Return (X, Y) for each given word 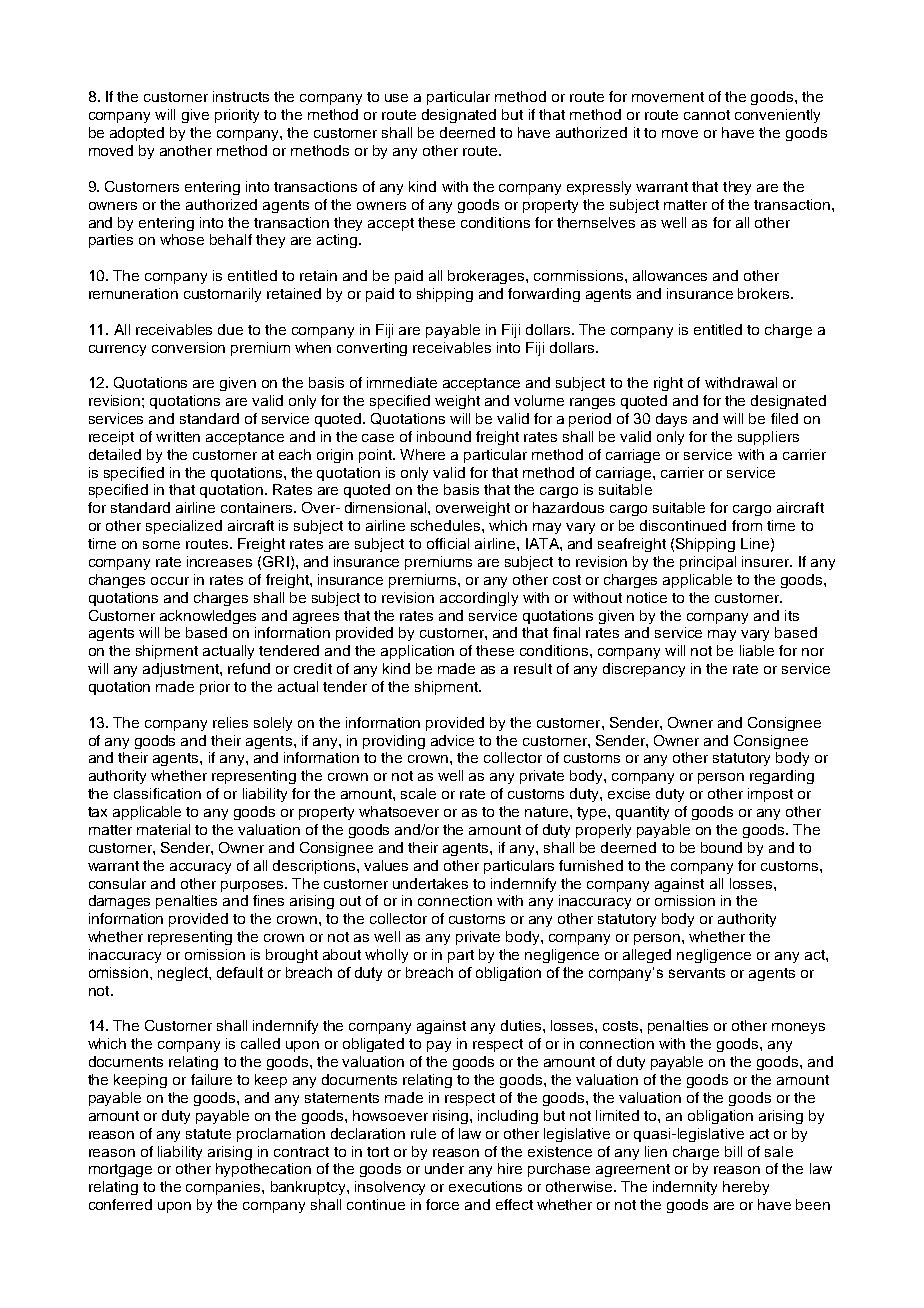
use (396, 98)
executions (485, 1186)
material (163, 829)
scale (418, 793)
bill (733, 1151)
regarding (782, 777)
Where (422, 454)
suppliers (768, 438)
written (178, 436)
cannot (707, 115)
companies (224, 1188)
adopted (137, 134)
